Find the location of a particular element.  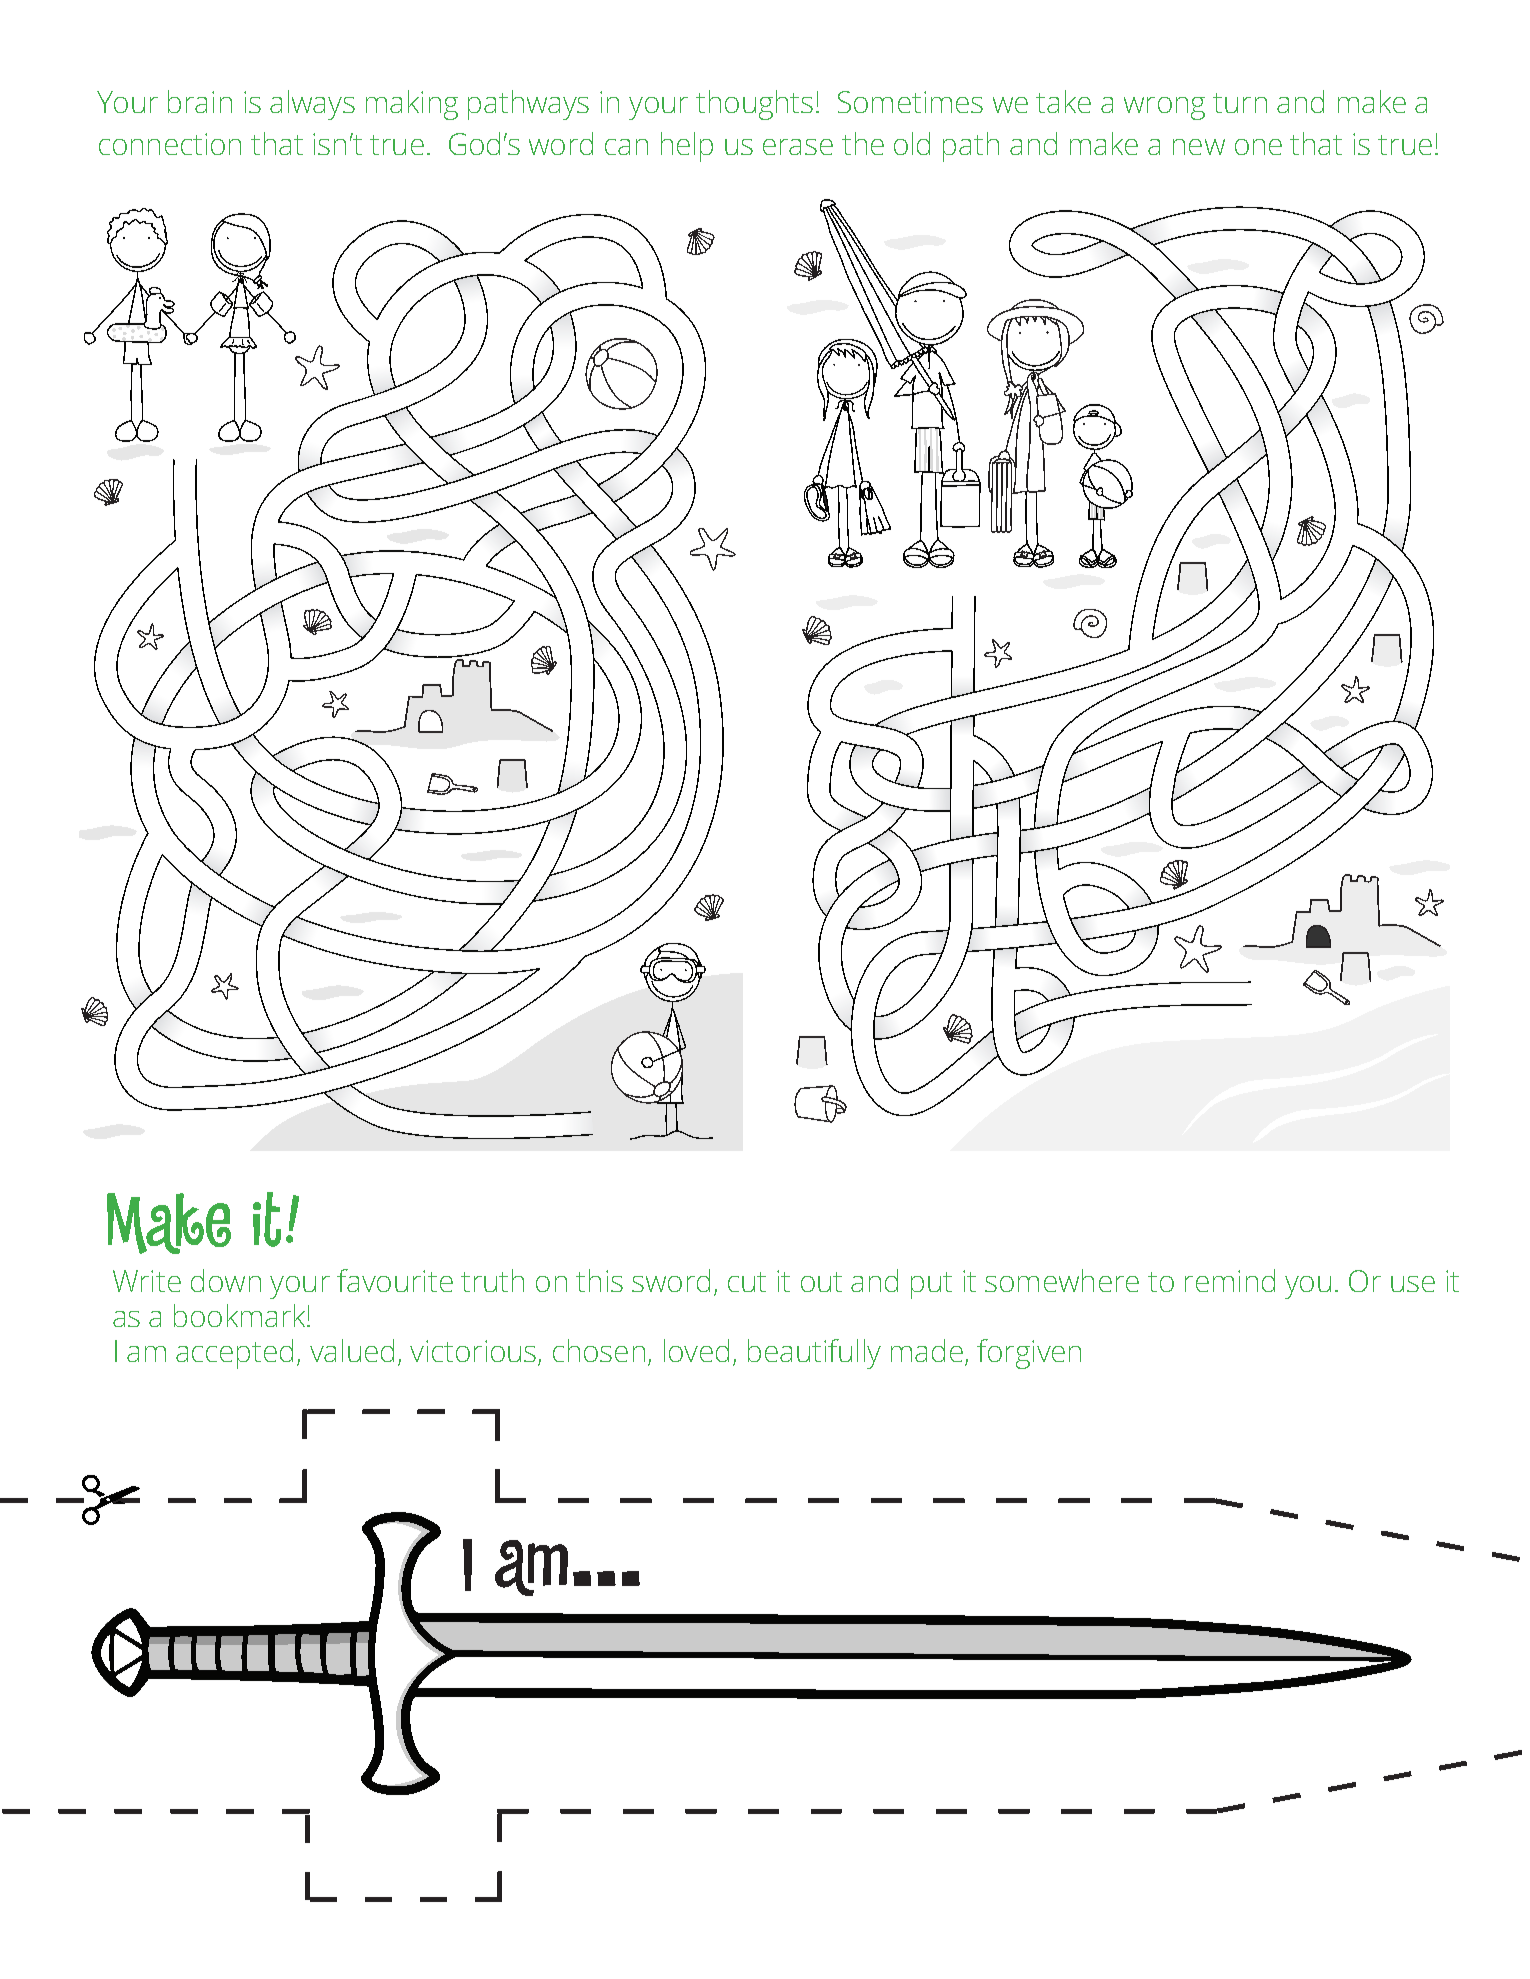

beautifully is located at coordinates (814, 1354).
